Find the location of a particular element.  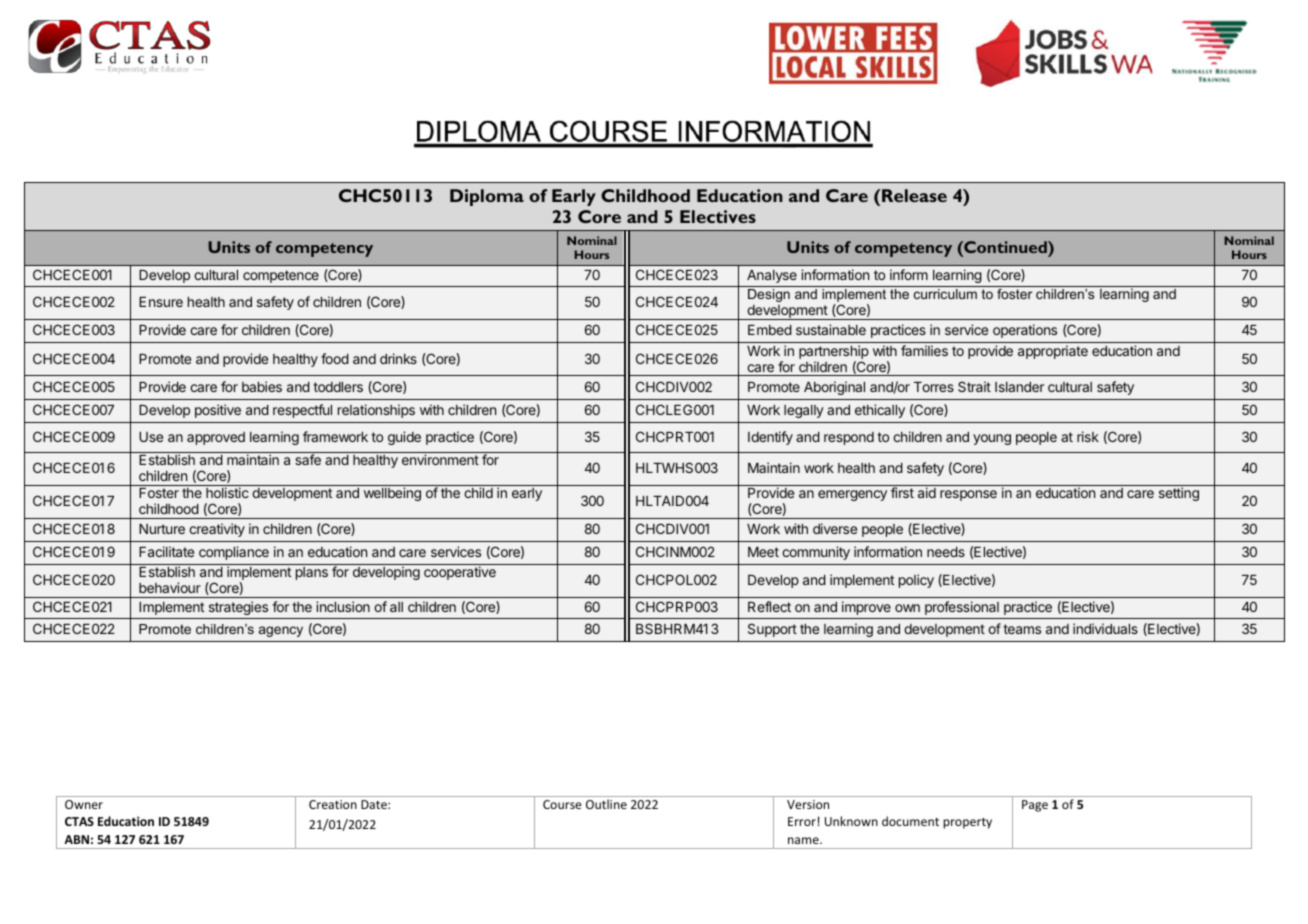

teams is located at coordinates (1022, 629).
